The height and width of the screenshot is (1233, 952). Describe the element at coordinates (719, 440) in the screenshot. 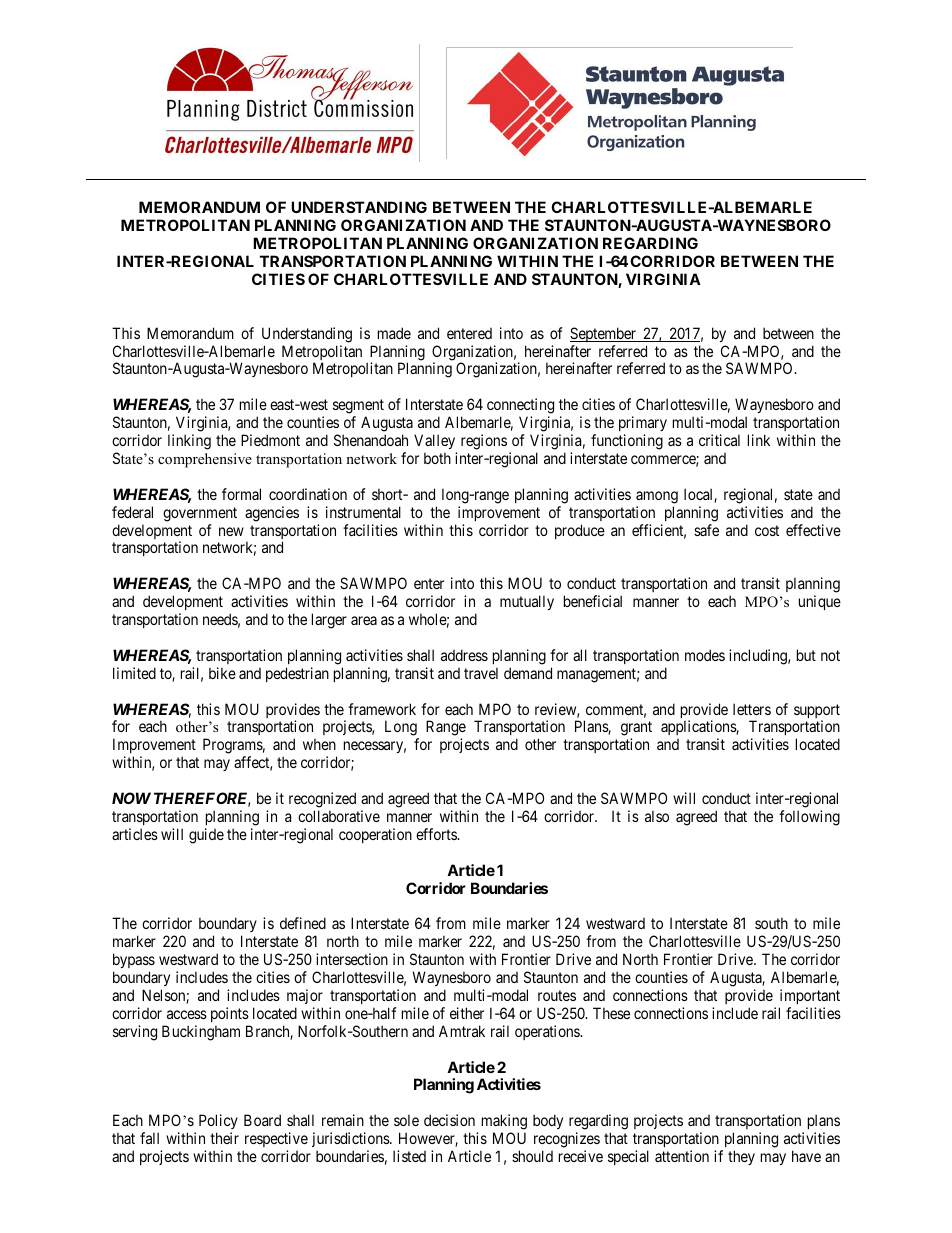

I see `critical` at that location.
